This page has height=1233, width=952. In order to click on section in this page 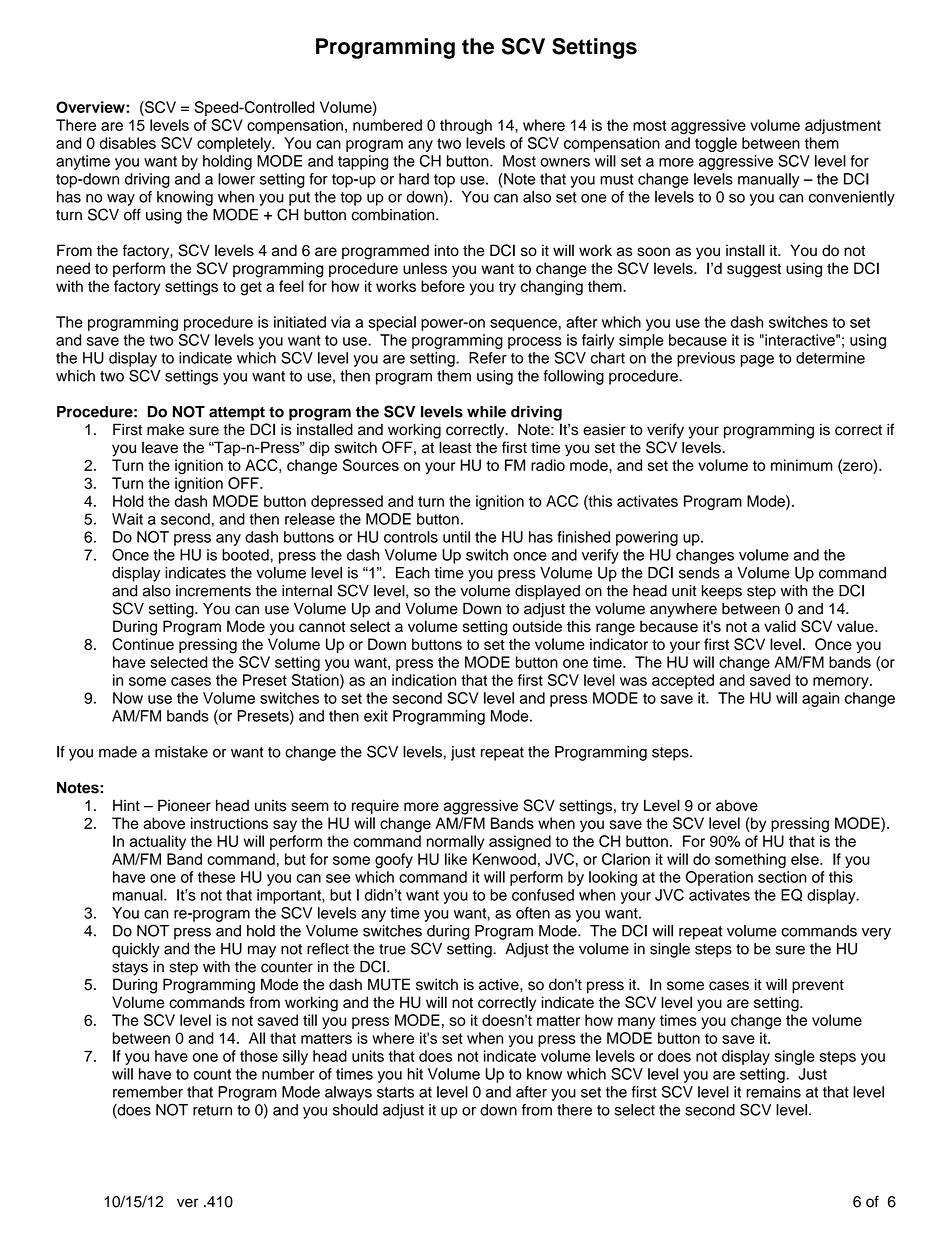, I will do `click(782, 877)`.
